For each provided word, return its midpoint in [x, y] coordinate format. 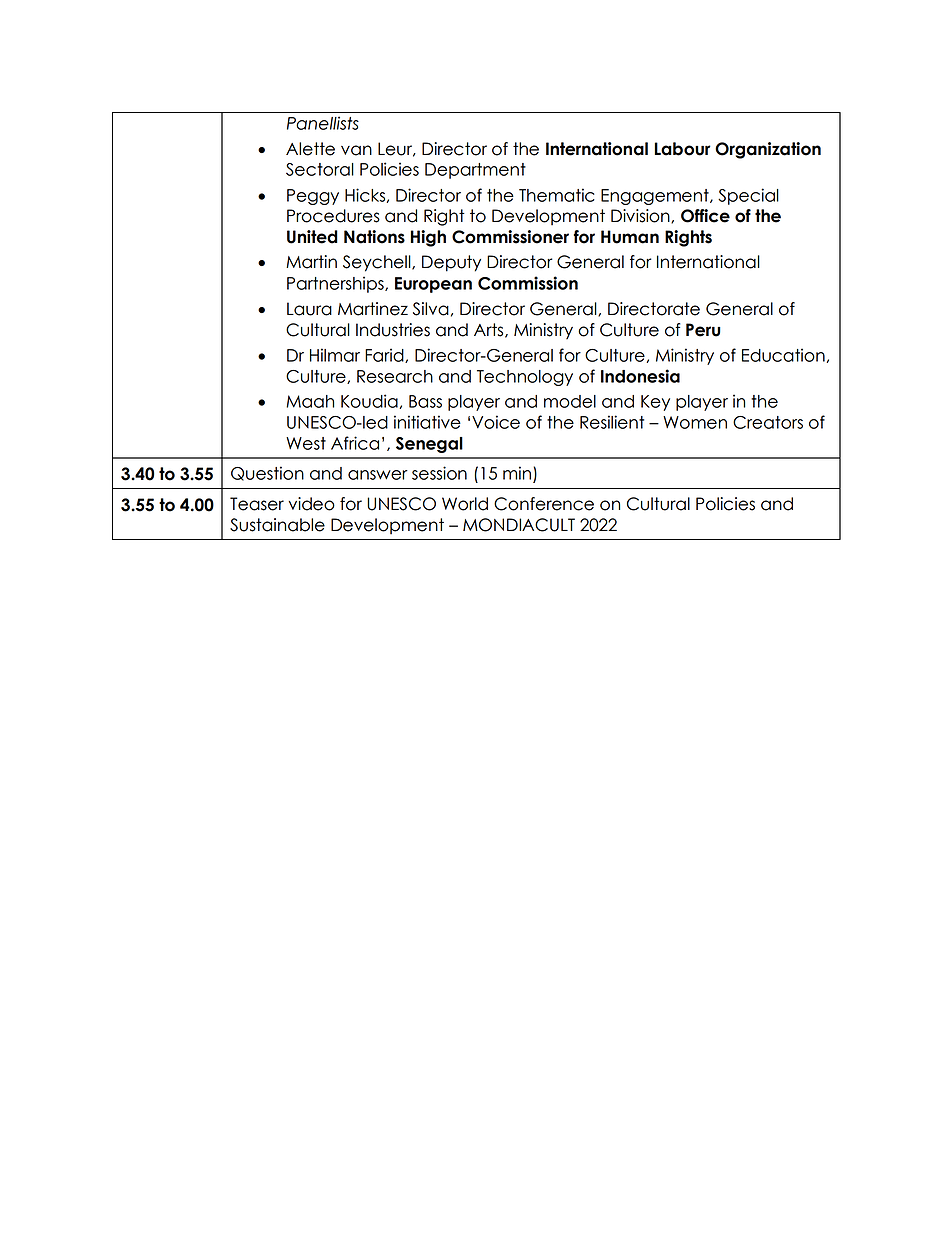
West [306, 443]
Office [705, 216]
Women [695, 422]
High [428, 238]
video [311, 504]
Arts [490, 330]
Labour [683, 149]
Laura [309, 309]
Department [475, 171]
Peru [703, 330]
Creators [768, 422]
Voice [496, 422]
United [312, 237]
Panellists [323, 123]
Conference [544, 504]
